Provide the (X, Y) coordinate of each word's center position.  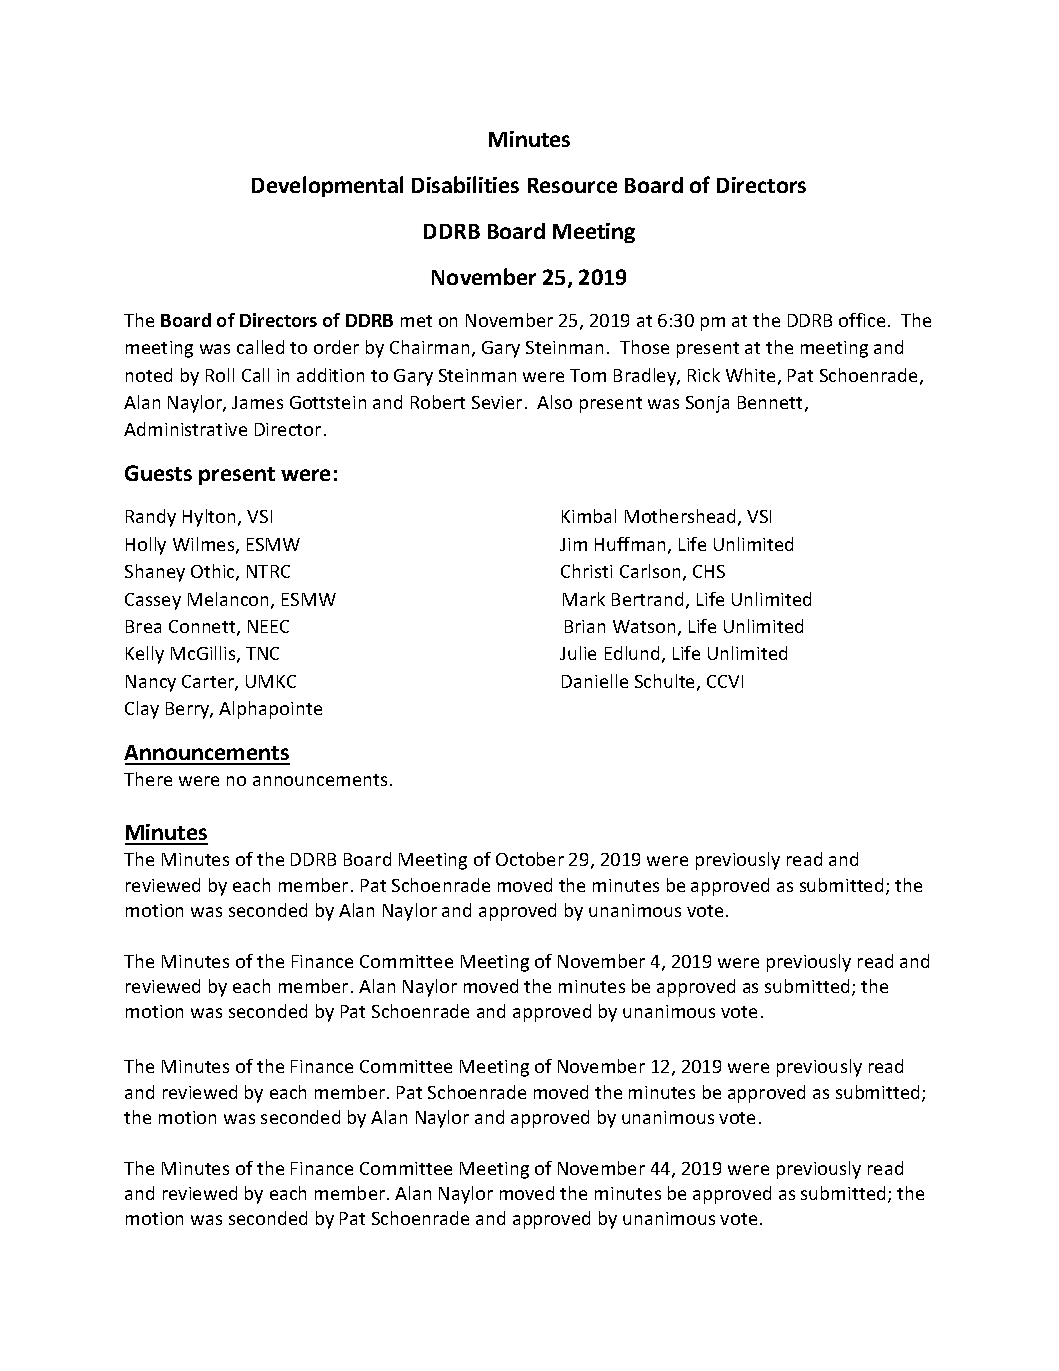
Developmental (327, 186)
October (530, 859)
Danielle (595, 681)
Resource (572, 185)
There (148, 779)
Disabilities (465, 184)
